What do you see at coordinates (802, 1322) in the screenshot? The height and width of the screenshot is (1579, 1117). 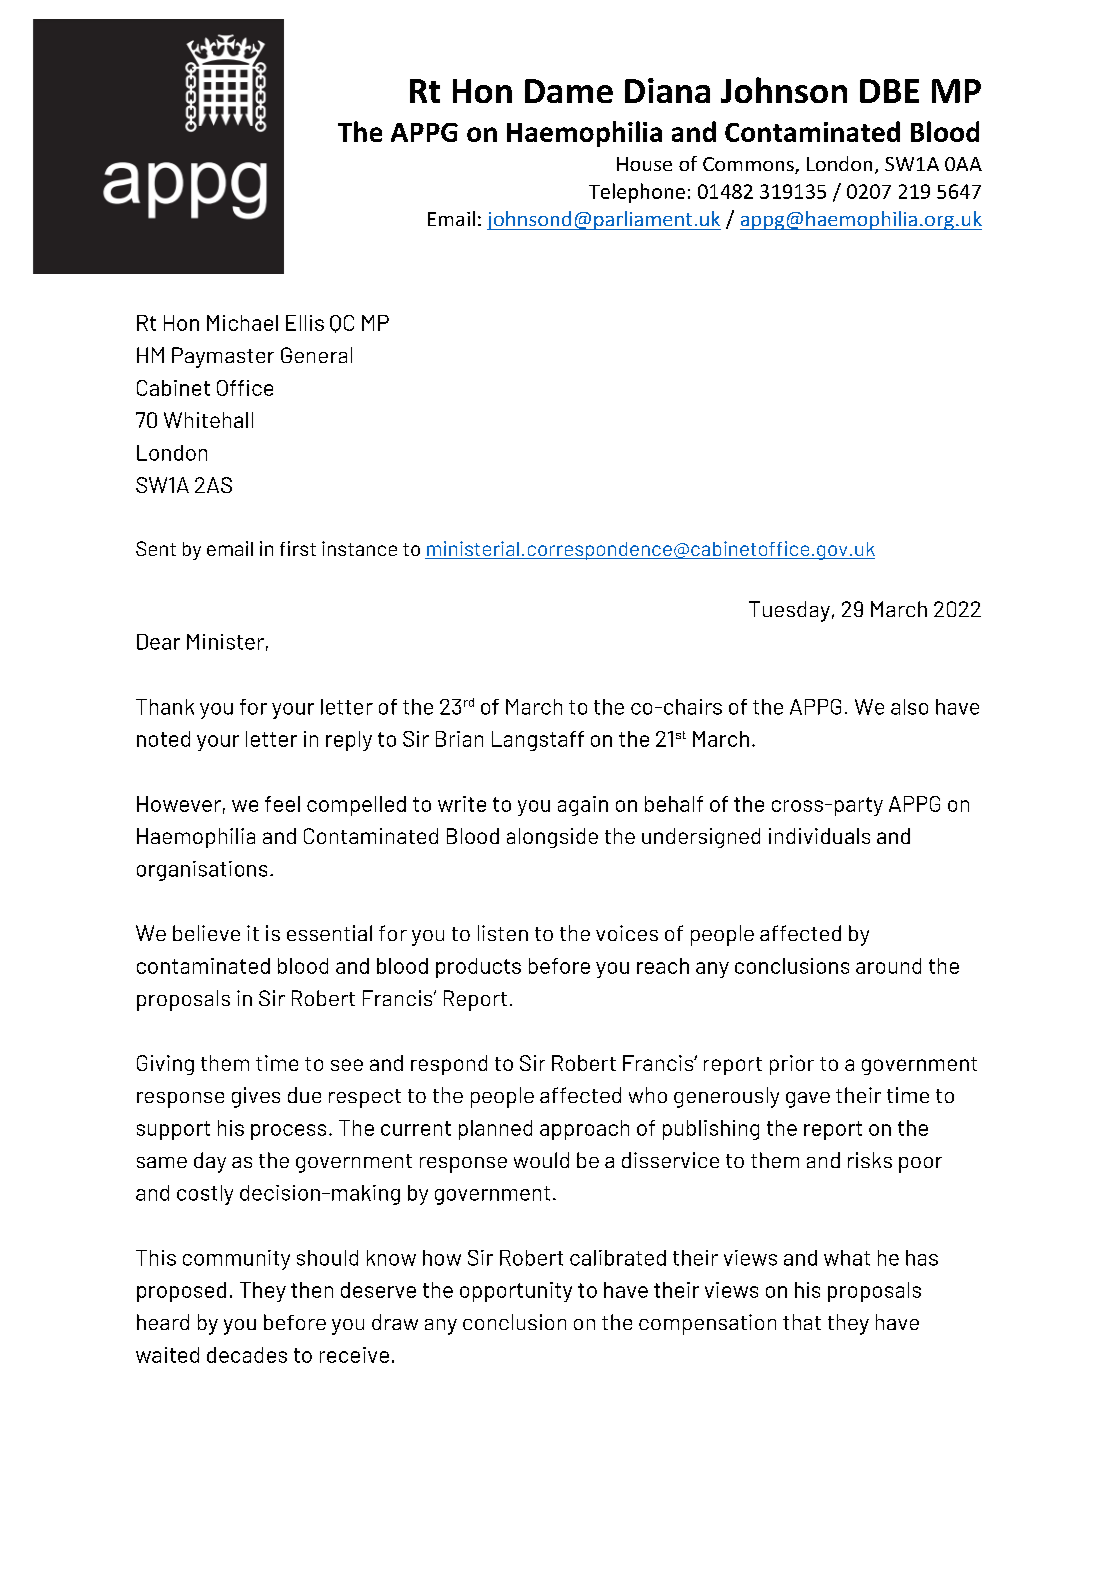 I see `that` at bounding box center [802, 1322].
